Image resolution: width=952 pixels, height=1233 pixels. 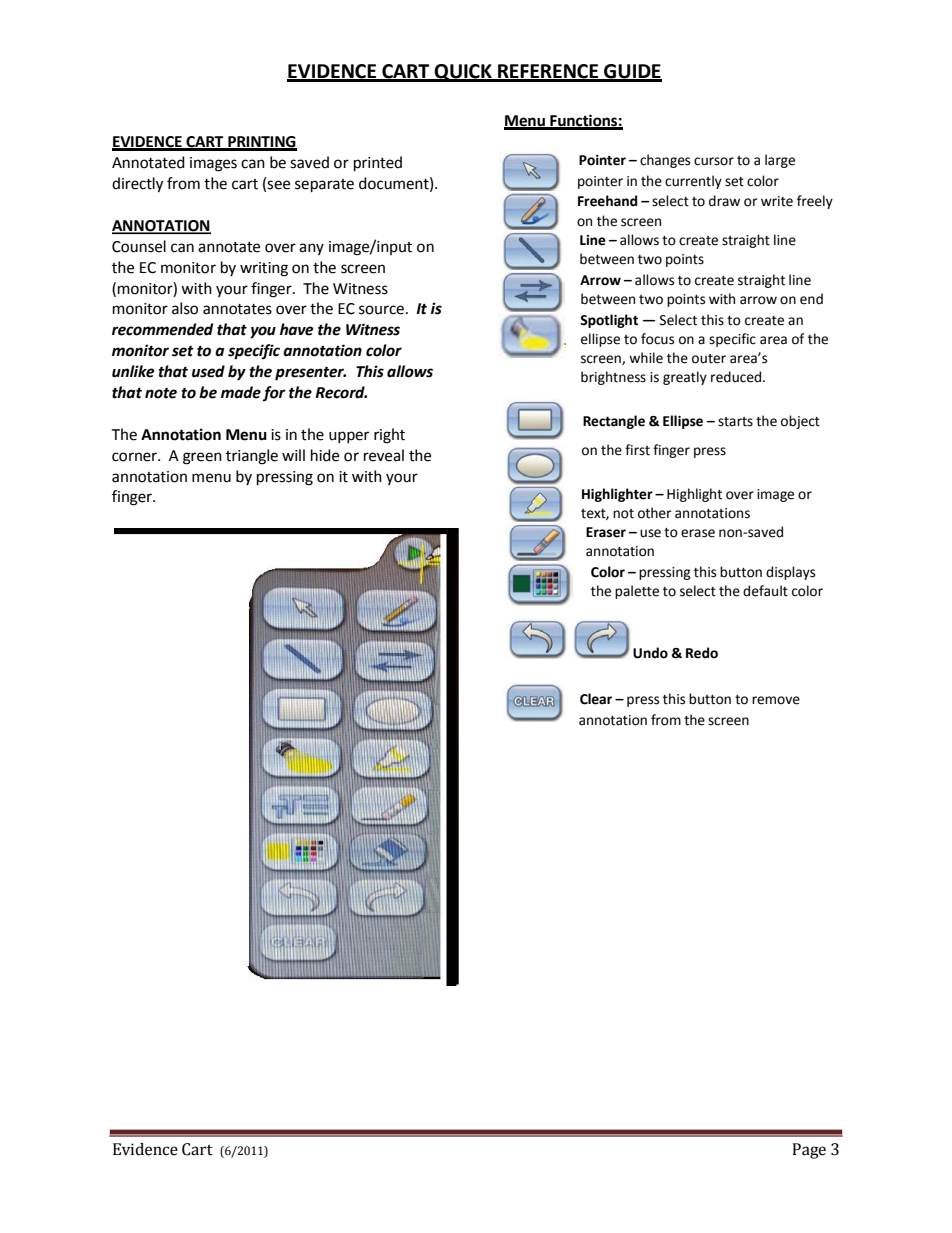 What do you see at coordinates (384, 455) in the screenshot?
I see `reveal` at bounding box center [384, 455].
